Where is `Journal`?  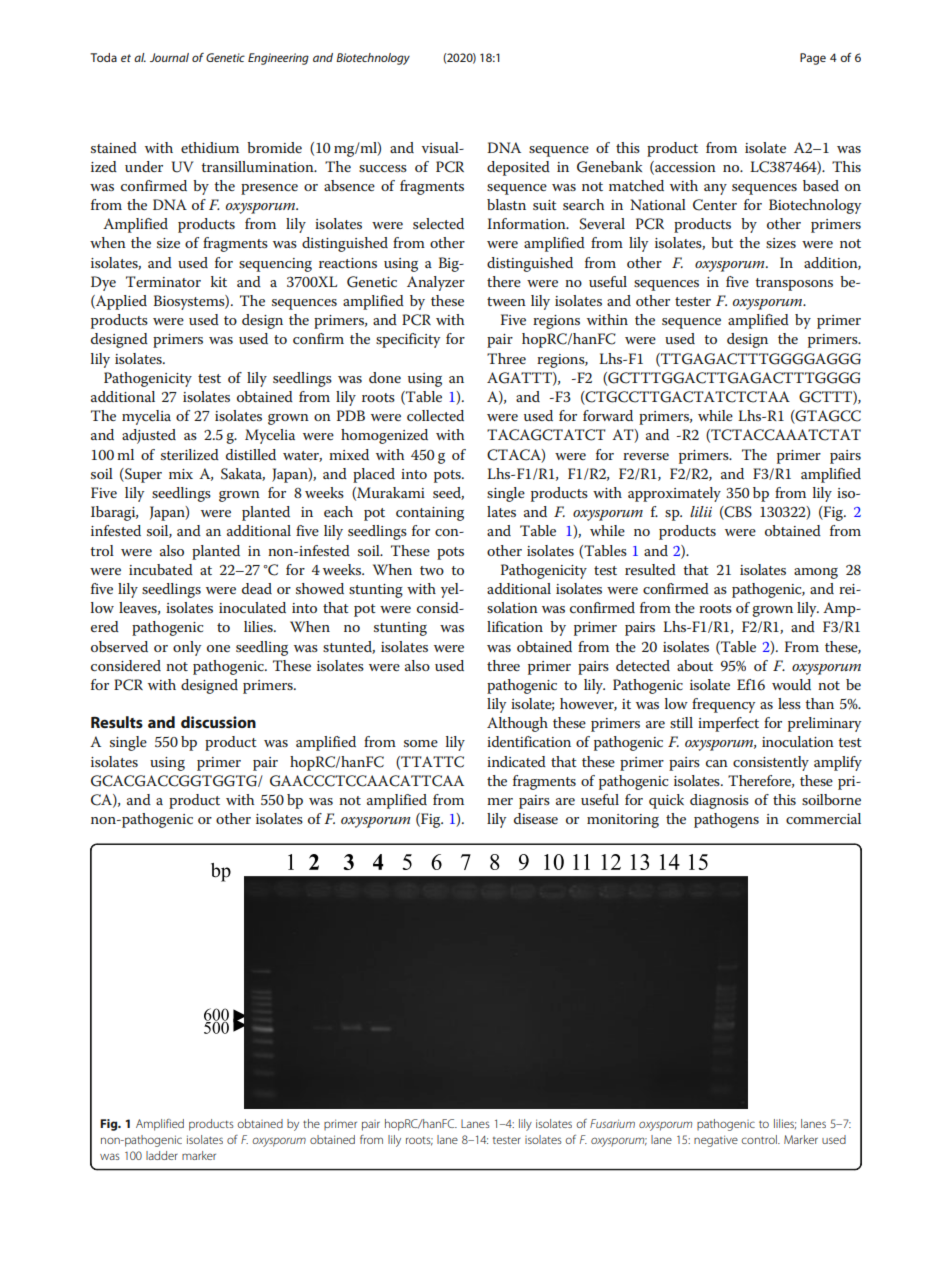
Journal is located at coordinates (169, 57).
